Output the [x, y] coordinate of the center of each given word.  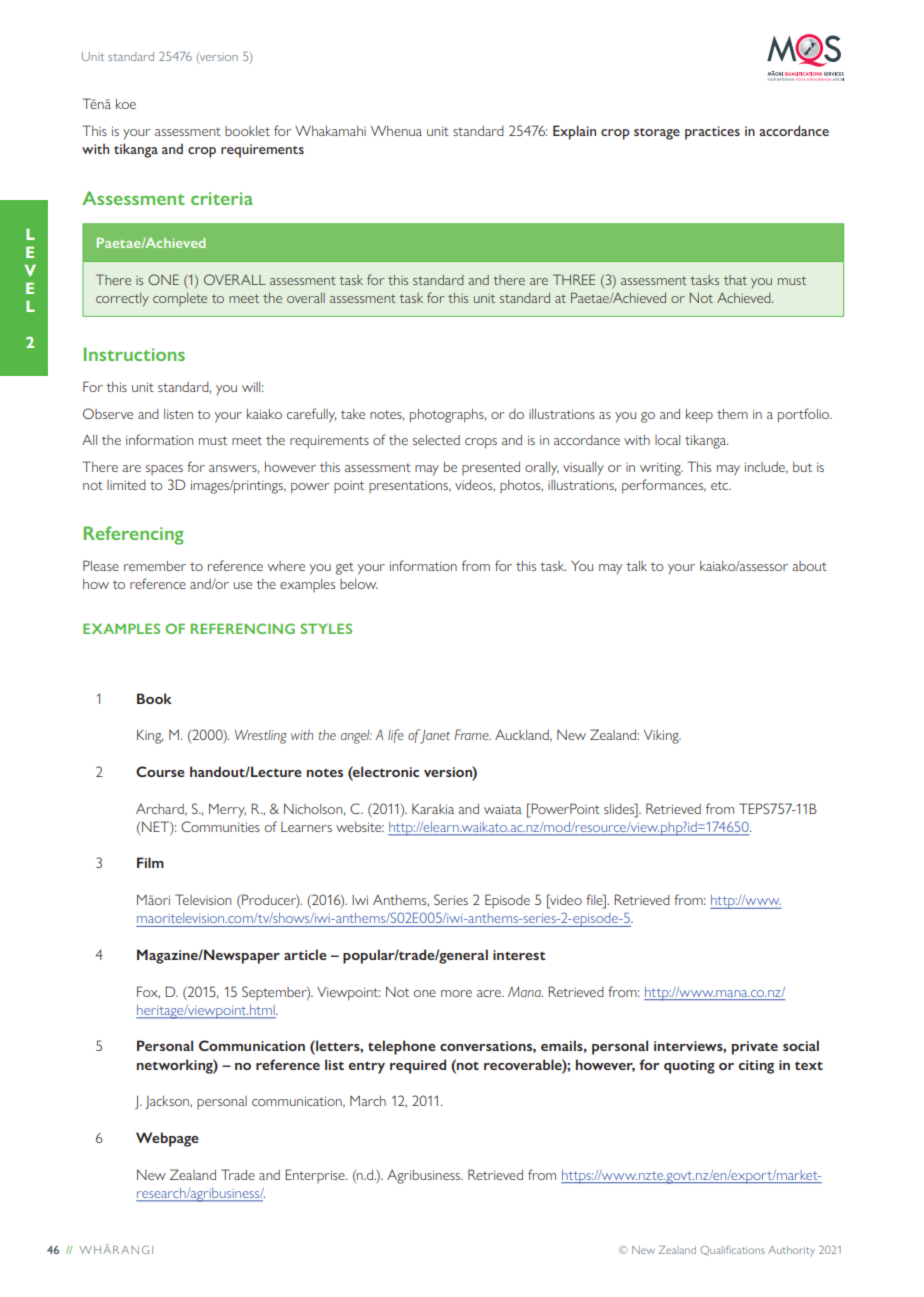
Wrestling [261, 737]
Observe [108, 413]
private [755, 1048]
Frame [473, 734]
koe [126, 104]
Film [150, 862]
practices [712, 133]
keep [699, 416]
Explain [574, 132]
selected [436, 440]
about [809, 566]
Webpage [167, 1139]
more [456, 993]
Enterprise [316, 1176]
